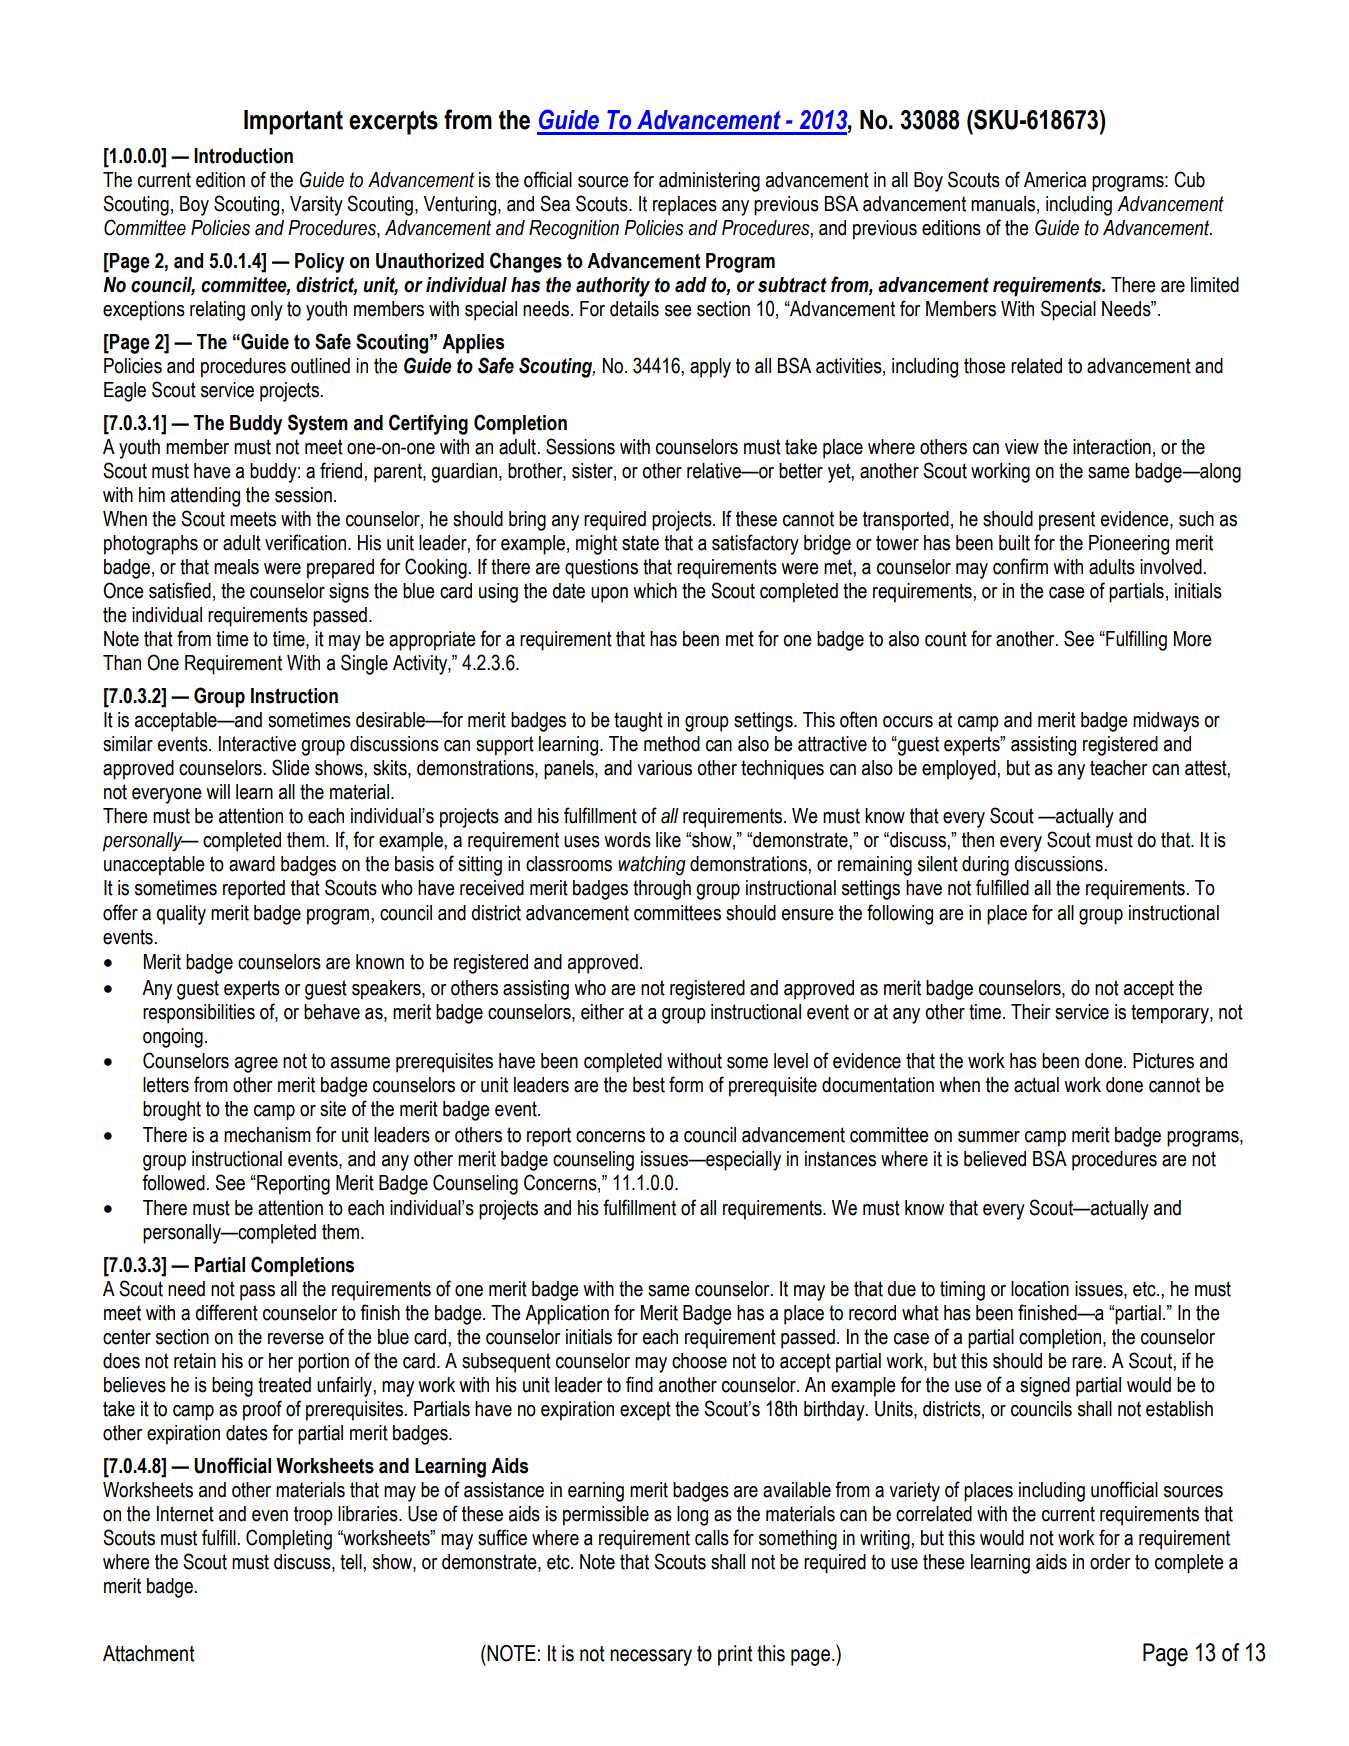 The image size is (1349, 1746). Describe the element at coordinates (243, 156) in the screenshot. I see `Introduction` at that location.
